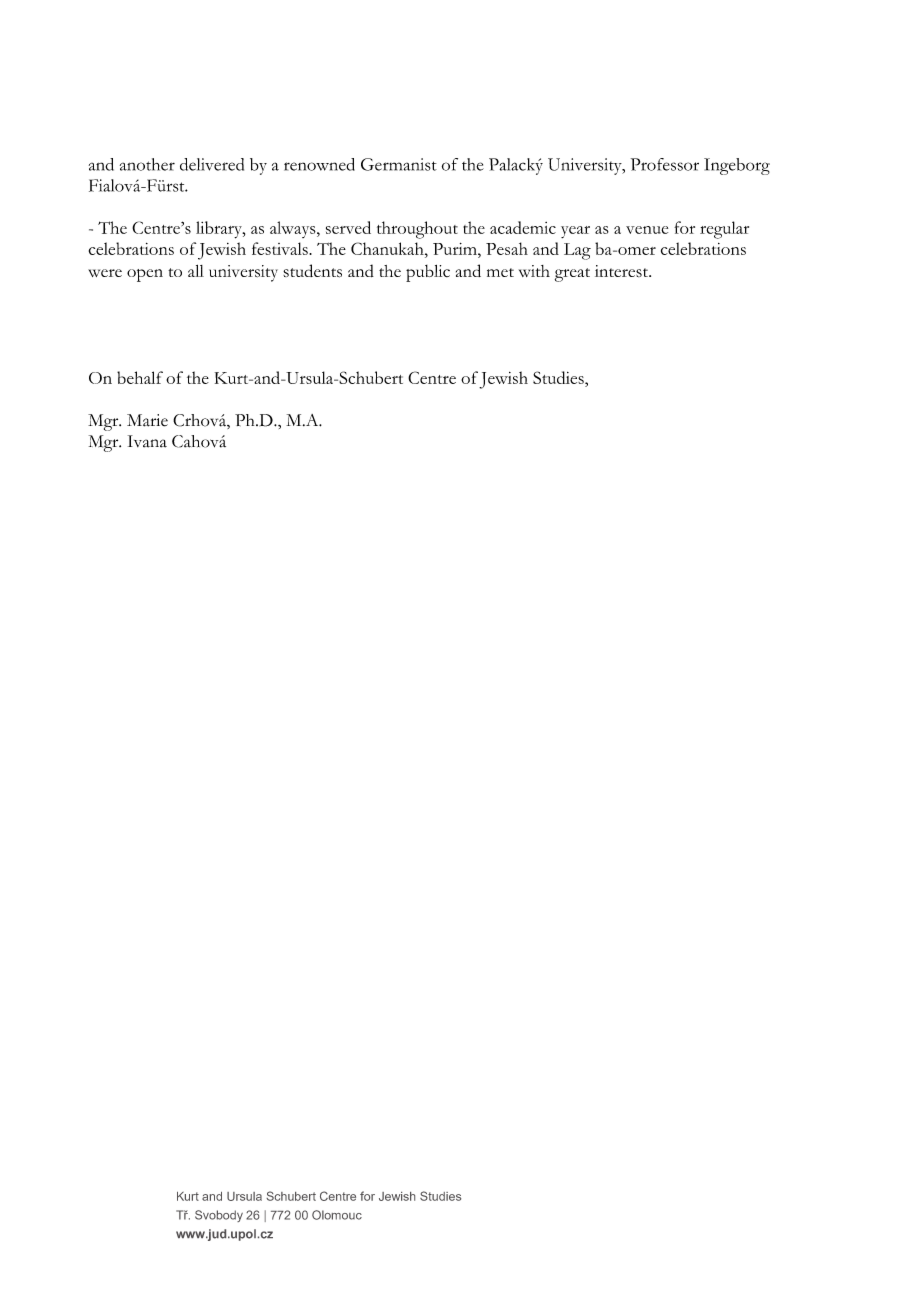  Describe the element at coordinates (428, 273) in the screenshot. I see `public` at that location.
